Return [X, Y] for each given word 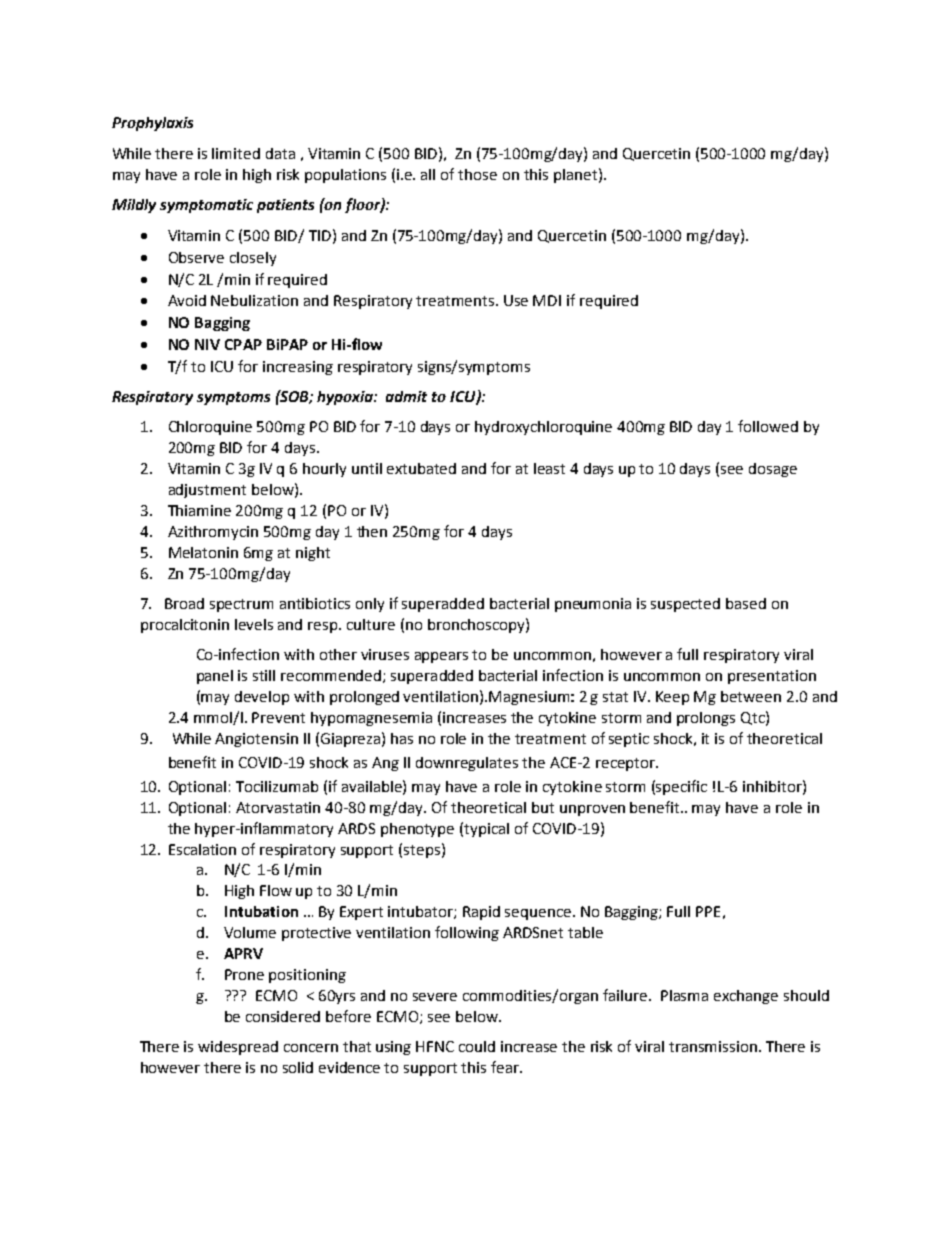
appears [441, 657]
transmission [714, 1046]
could [477, 1046]
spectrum [241, 605]
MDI [547, 300]
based [746, 603]
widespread [238, 1048]
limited [236, 153]
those [477, 174]
